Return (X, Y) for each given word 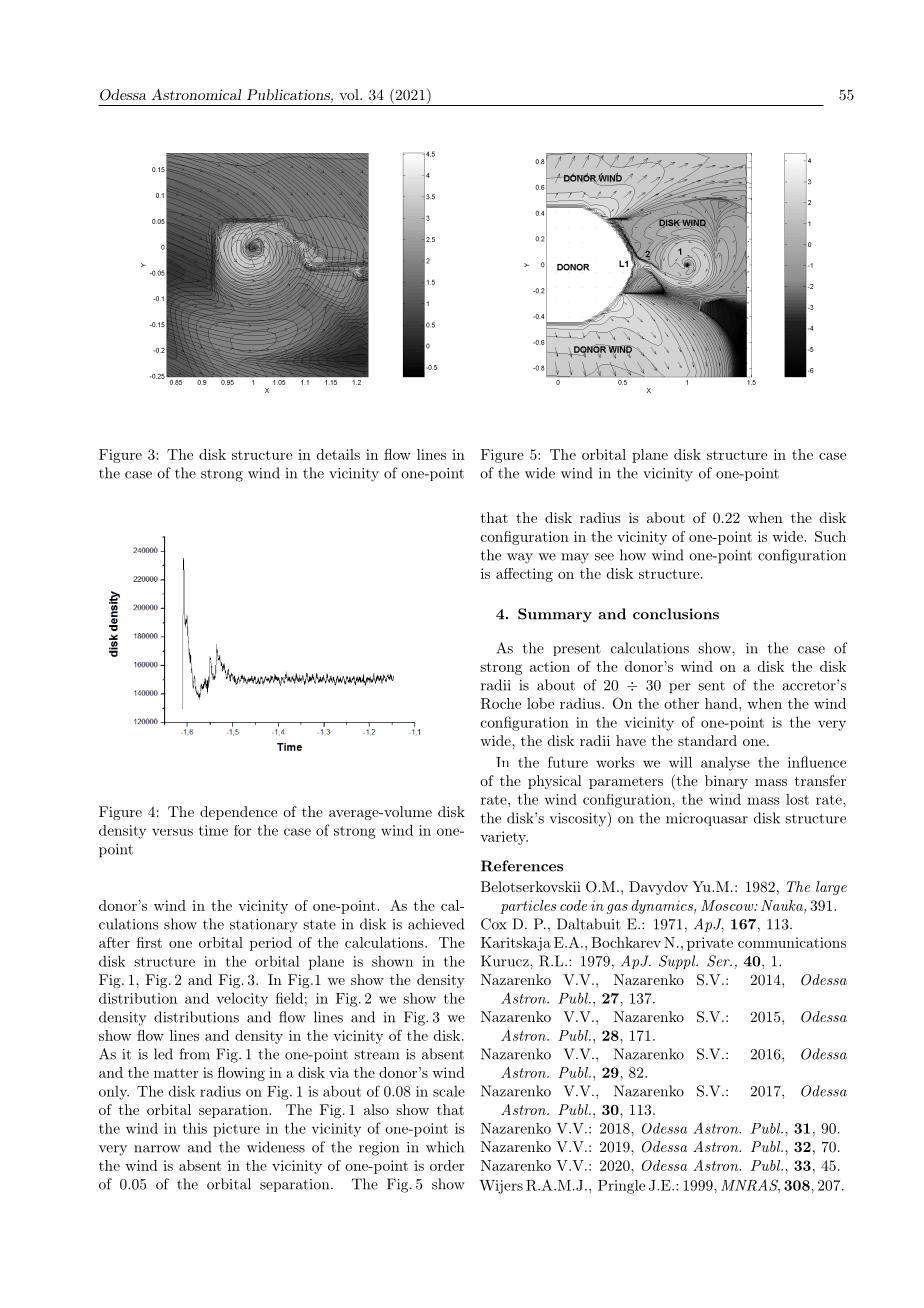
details (338, 454)
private (710, 944)
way (520, 558)
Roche (501, 703)
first (149, 942)
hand (722, 703)
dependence (238, 813)
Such (830, 536)
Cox (494, 924)
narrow (157, 1149)
